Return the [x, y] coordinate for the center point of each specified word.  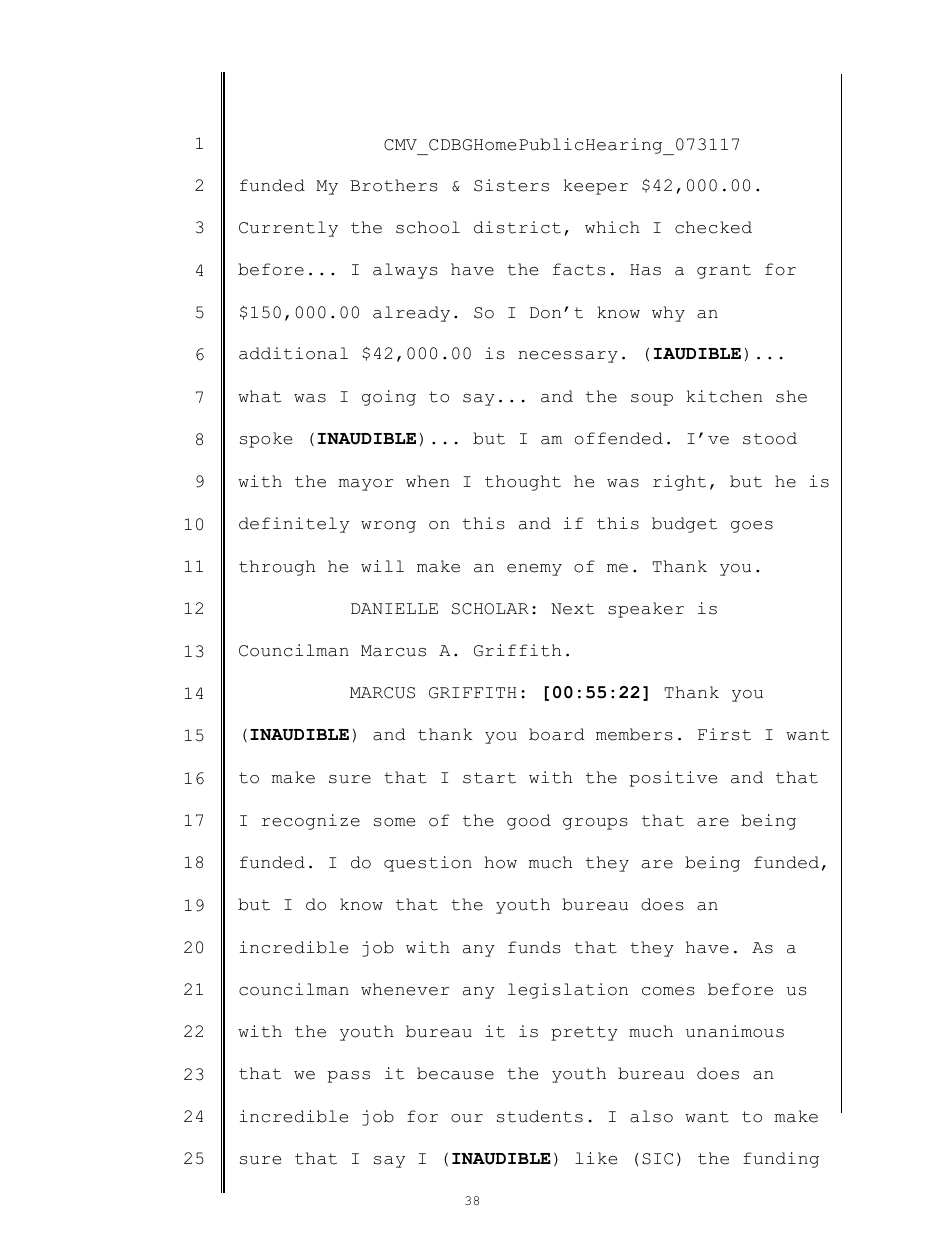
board [556, 734]
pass [349, 1077]
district [517, 227]
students [540, 1116]
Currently [288, 229]
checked [713, 227]
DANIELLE [394, 608]
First [724, 734]
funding [781, 1160]
